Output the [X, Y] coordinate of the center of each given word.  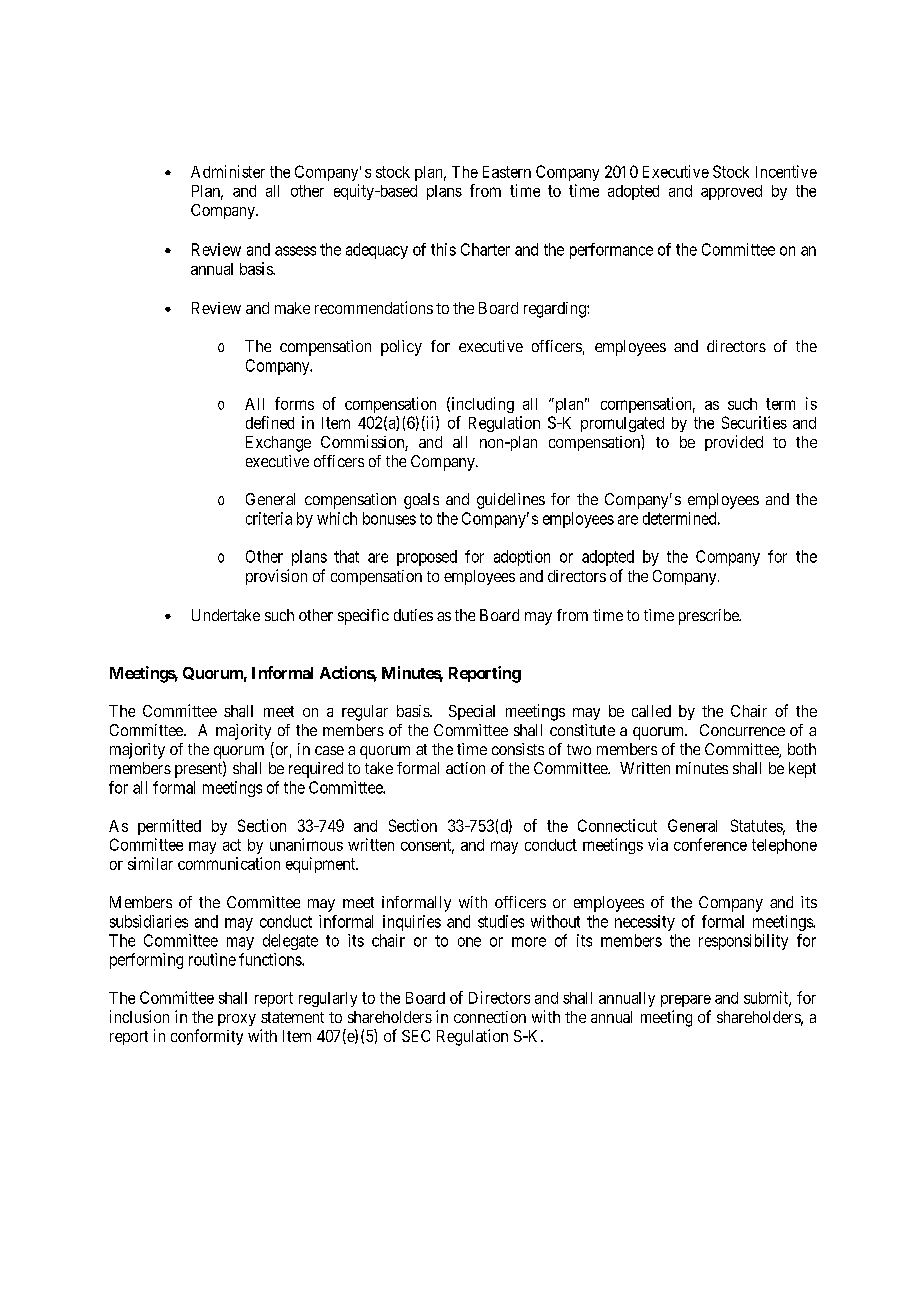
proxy [237, 1020]
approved [731, 192]
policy [401, 348]
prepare [686, 1001]
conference [710, 844]
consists [518, 749]
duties [413, 615]
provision [276, 577]
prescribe [710, 617]
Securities [754, 422]
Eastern [507, 172]
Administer [228, 171]
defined [270, 422]
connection [490, 1017]
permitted [169, 827]
